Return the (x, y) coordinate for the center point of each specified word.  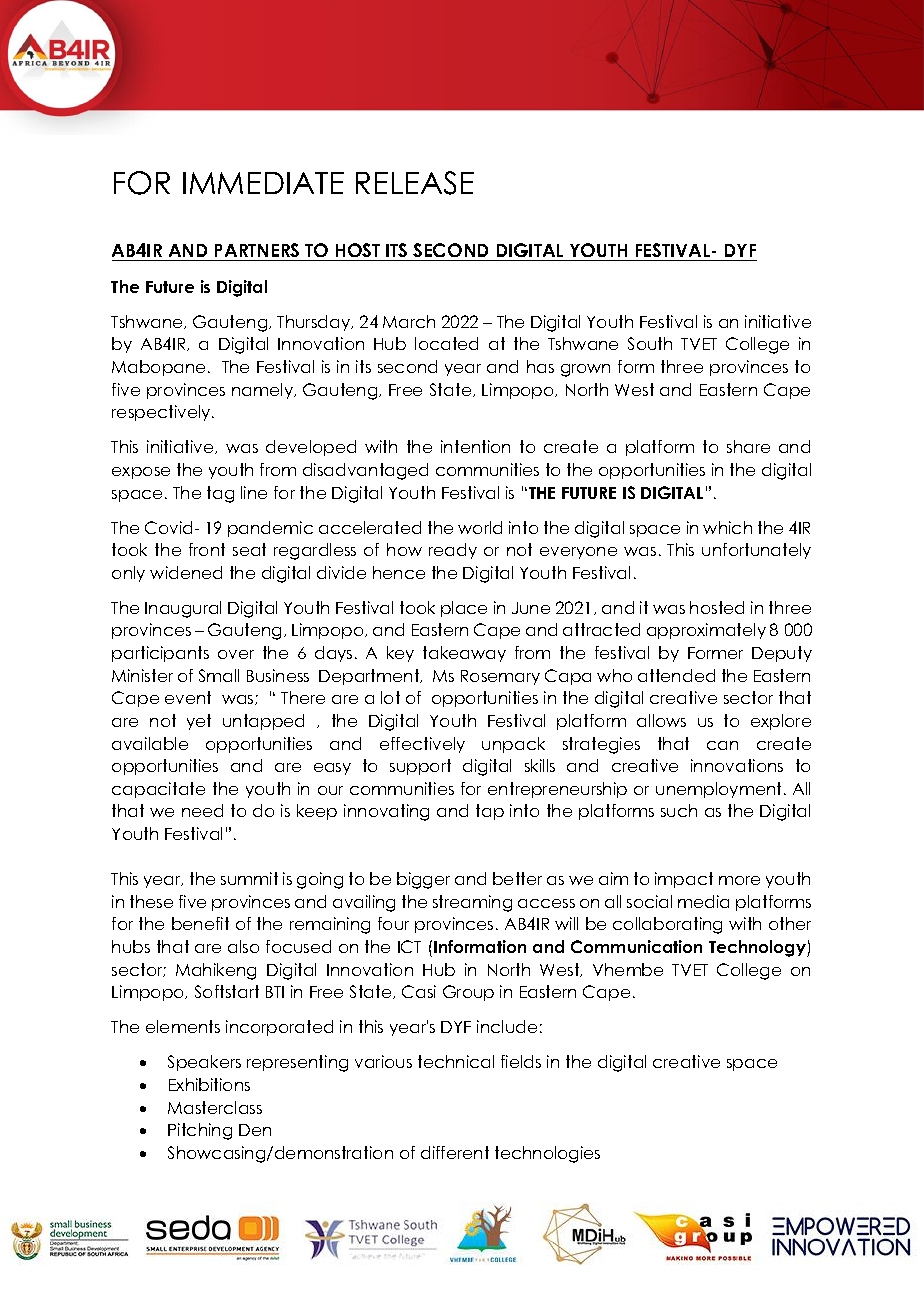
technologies (547, 1154)
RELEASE (415, 183)
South (650, 343)
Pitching (200, 1131)
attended (676, 675)
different (455, 1152)
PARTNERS (257, 252)
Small (219, 675)
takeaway (464, 654)
